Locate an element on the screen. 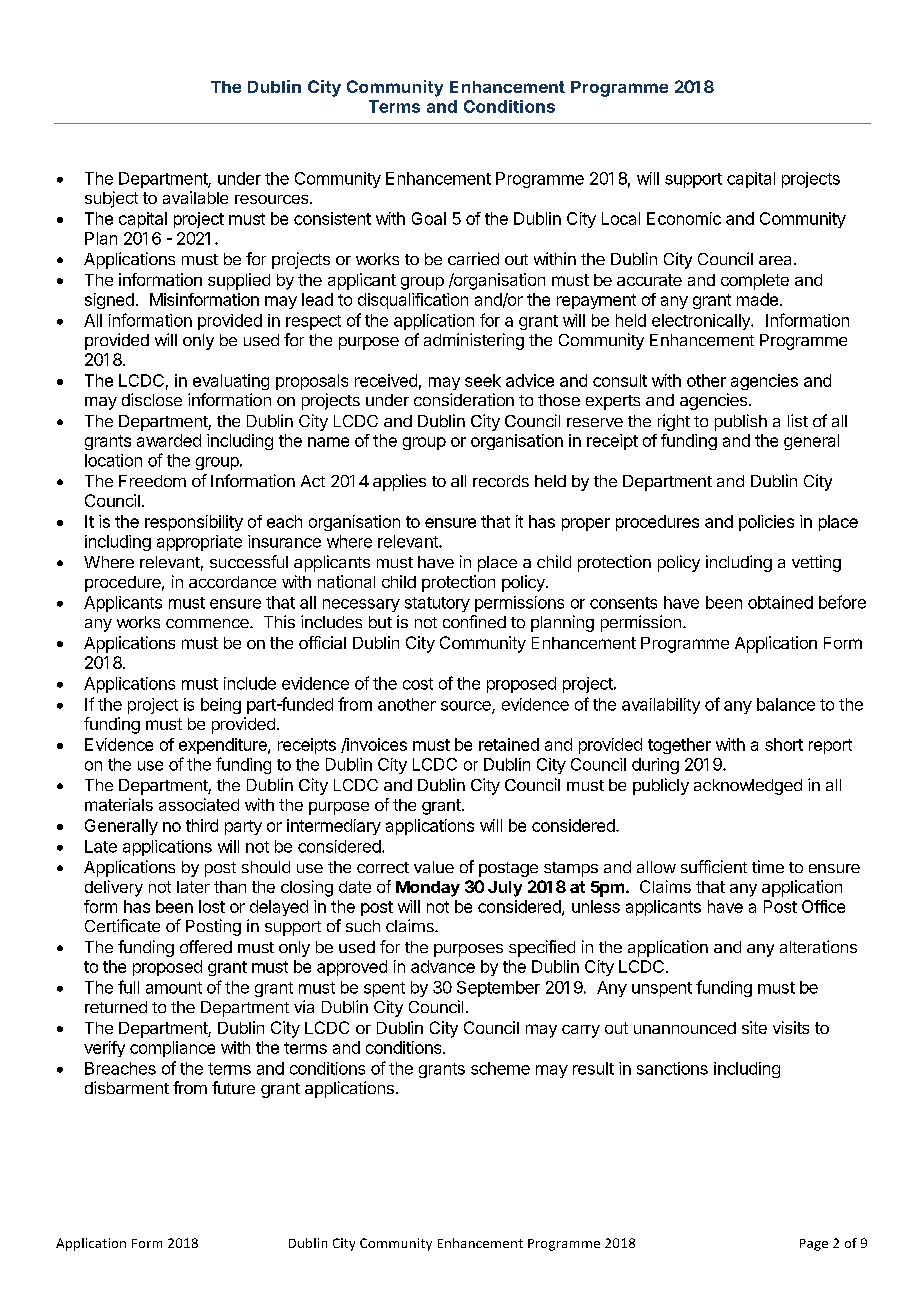 The image size is (924, 1308). lost is located at coordinates (212, 906).
